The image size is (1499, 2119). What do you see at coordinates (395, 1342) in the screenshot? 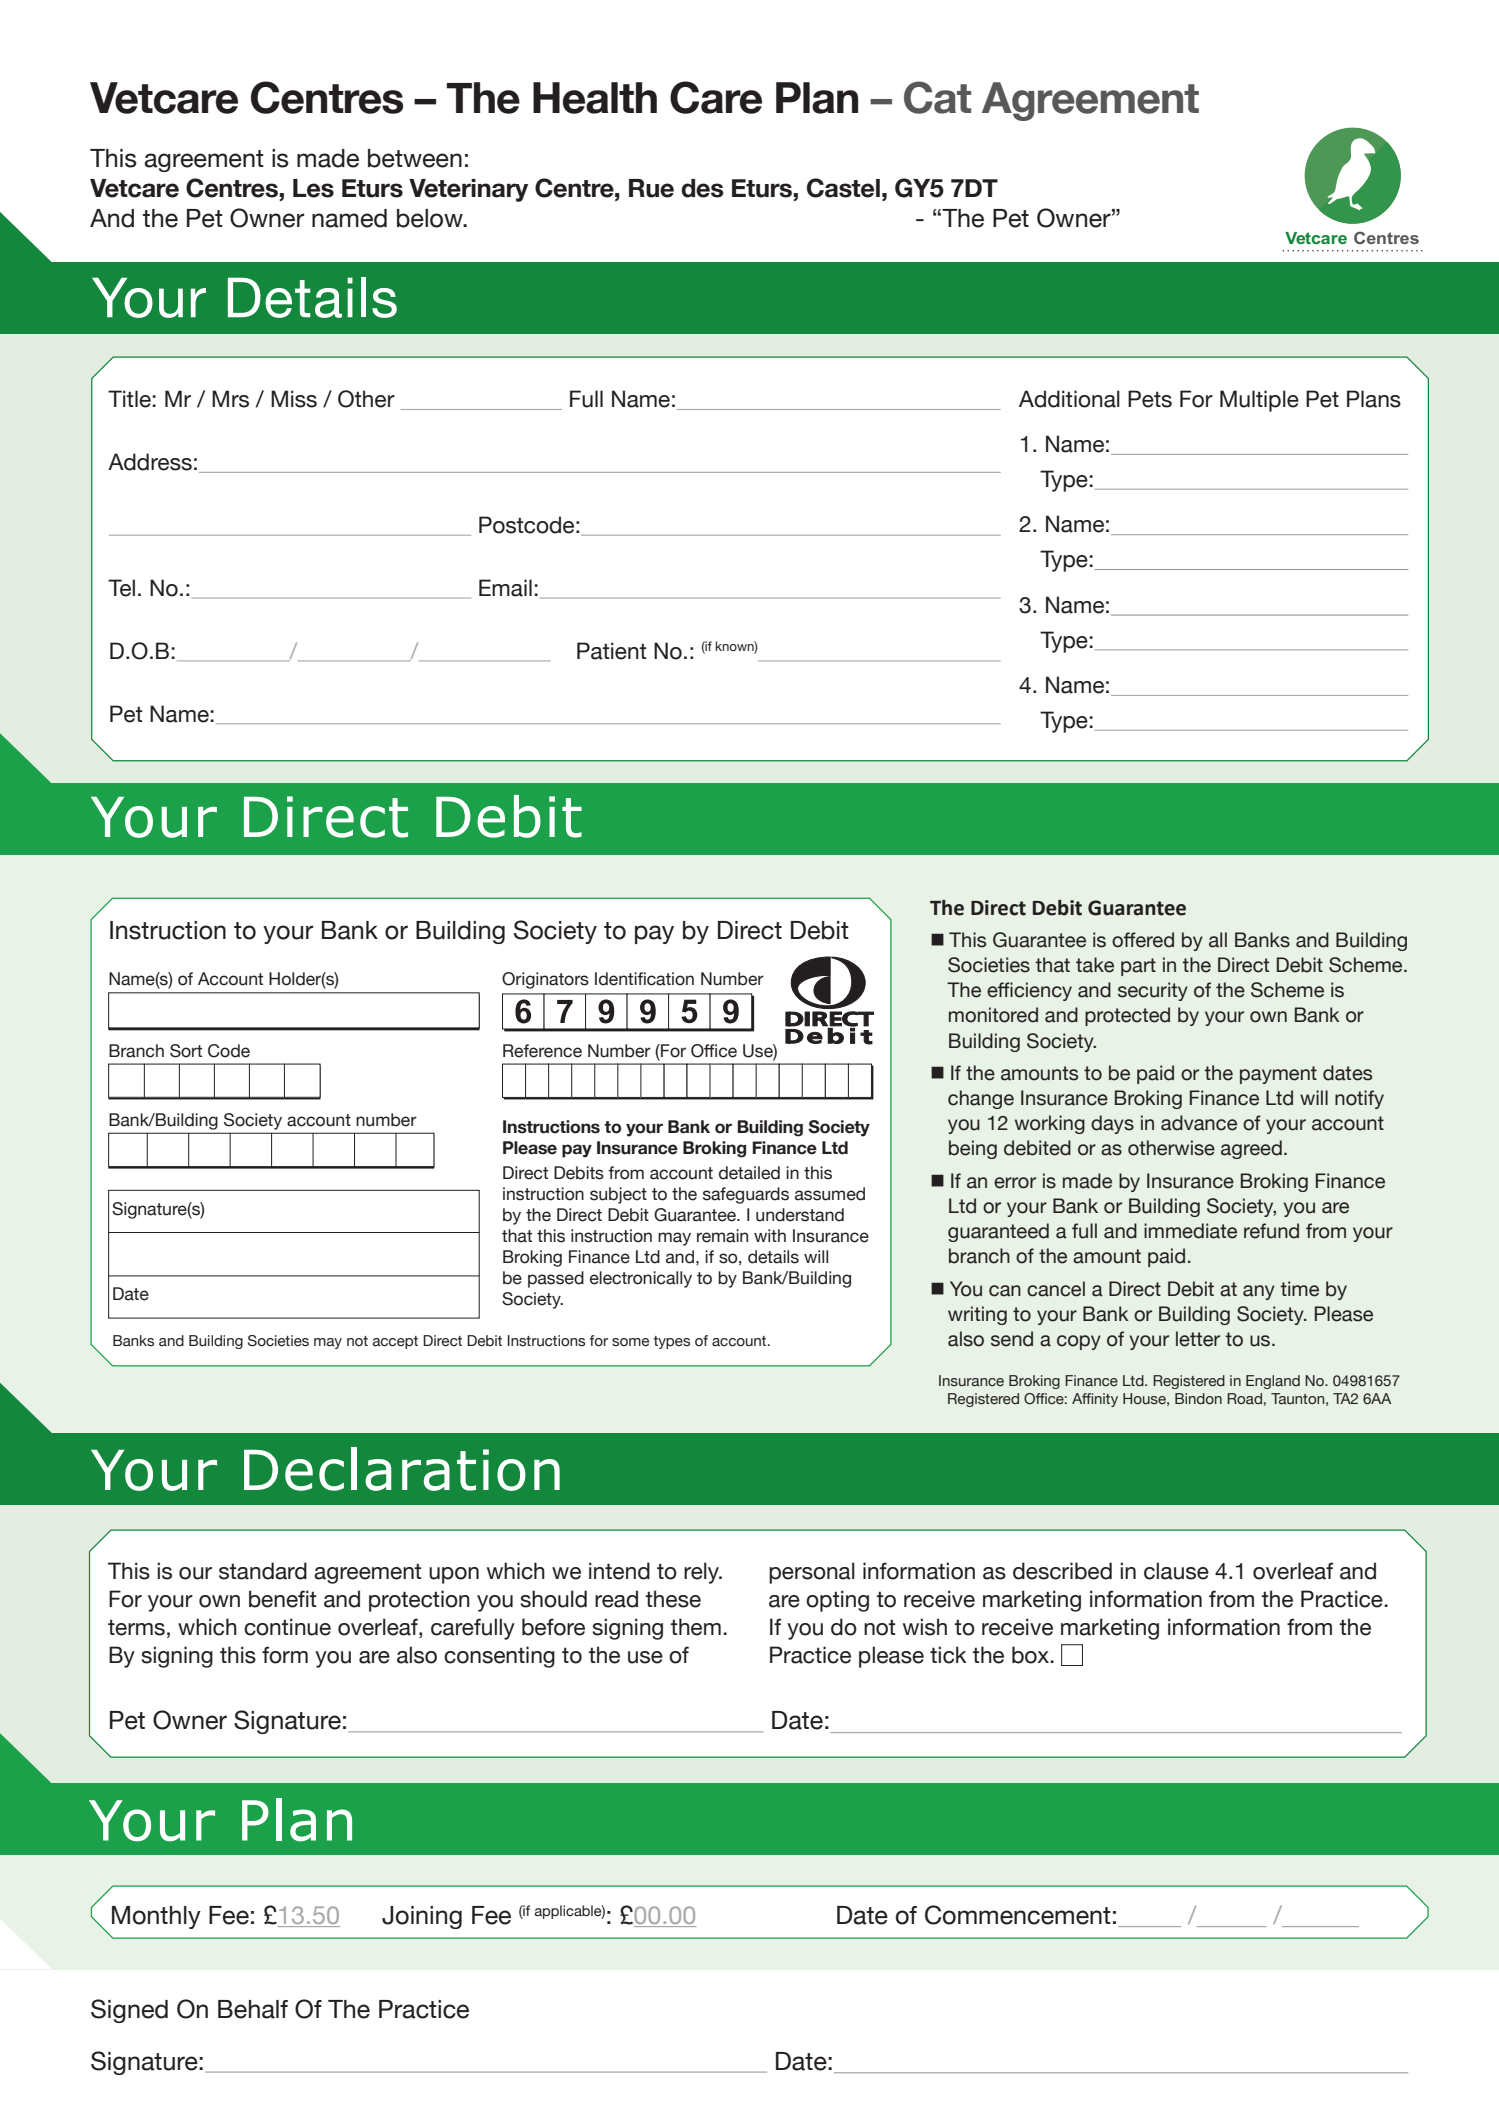
I see `accept` at bounding box center [395, 1342].
